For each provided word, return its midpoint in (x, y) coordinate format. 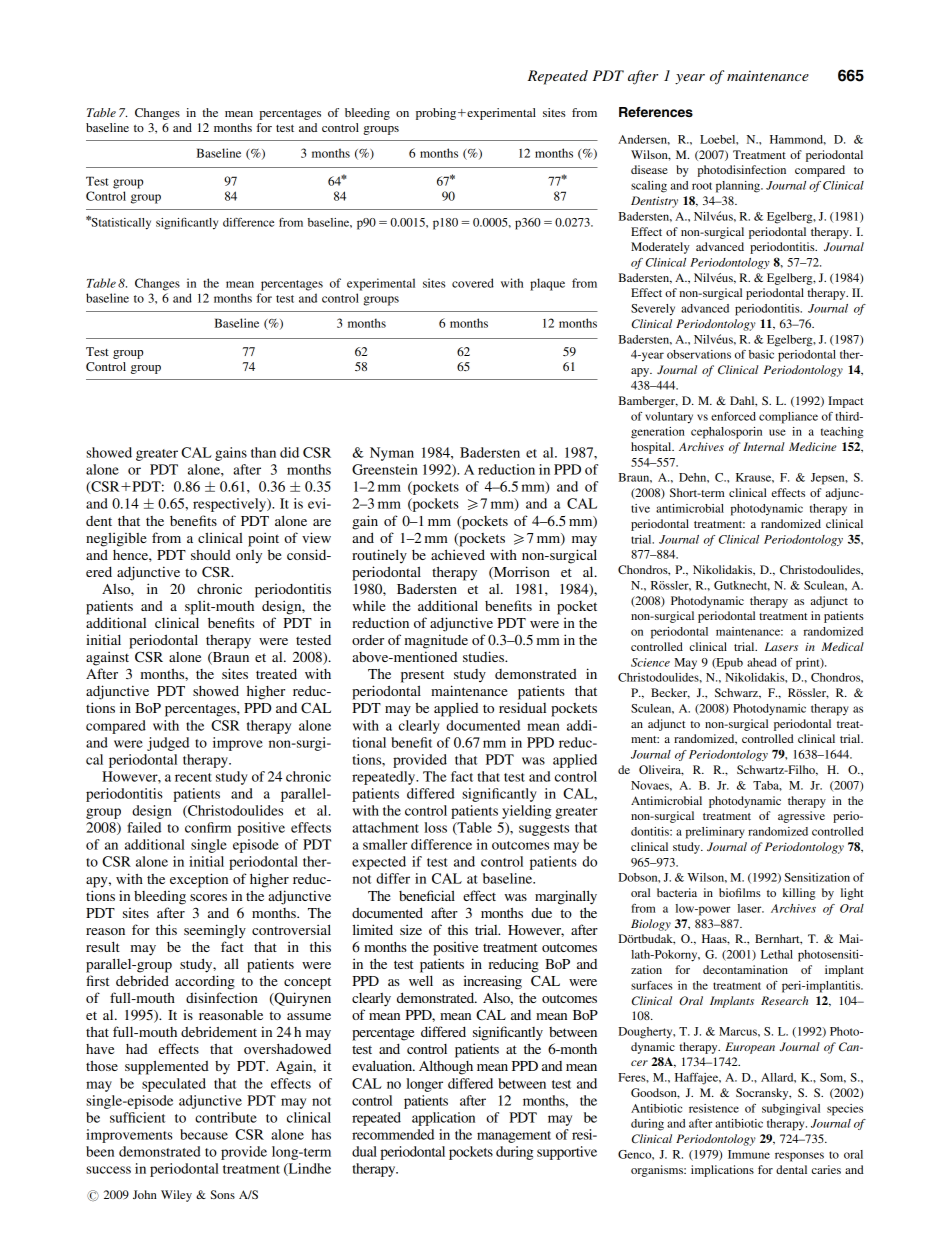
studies (484, 656)
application (443, 1119)
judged (168, 744)
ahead (762, 662)
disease (649, 169)
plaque (547, 284)
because (204, 1134)
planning (739, 187)
